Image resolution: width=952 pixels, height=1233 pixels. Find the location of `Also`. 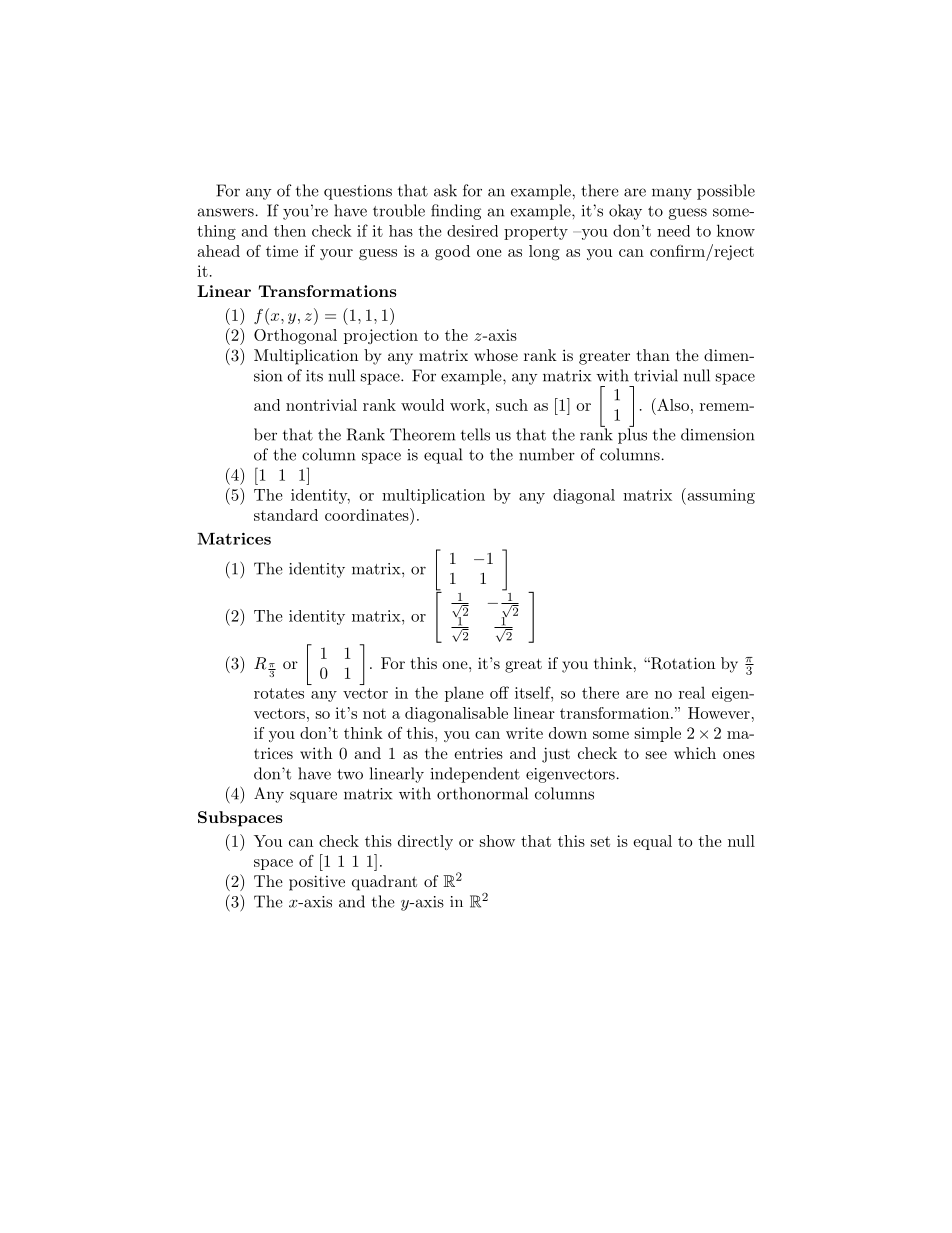

Also is located at coordinates (672, 404).
